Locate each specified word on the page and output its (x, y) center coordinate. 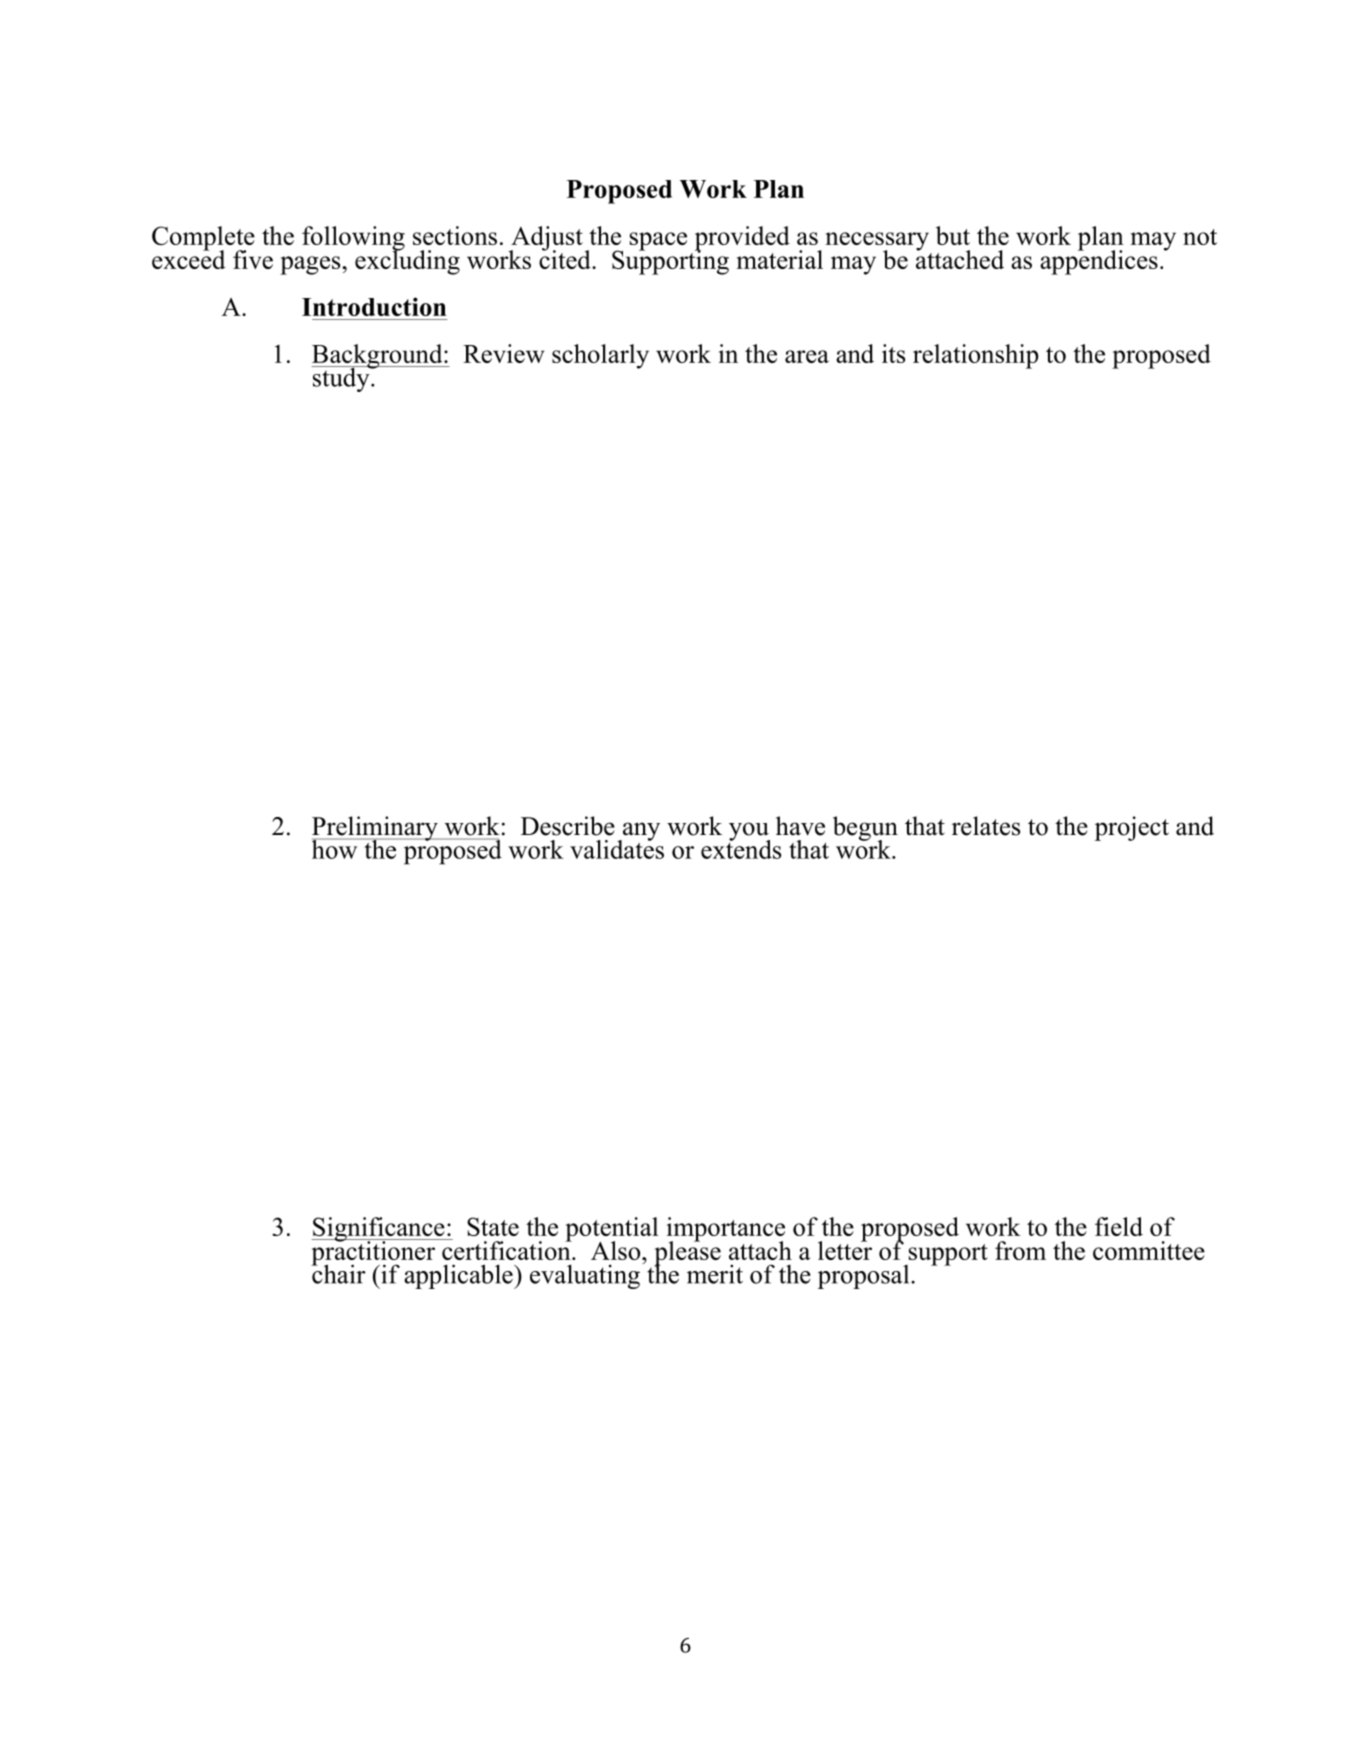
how (336, 848)
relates (986, 826)
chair (338, 1273)
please (687, 1253)
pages (311, 265)
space (658, 241)
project (1132, 828)
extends (741, 848)
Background (378, 357)
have (800, 826)
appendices (1099, 261)
